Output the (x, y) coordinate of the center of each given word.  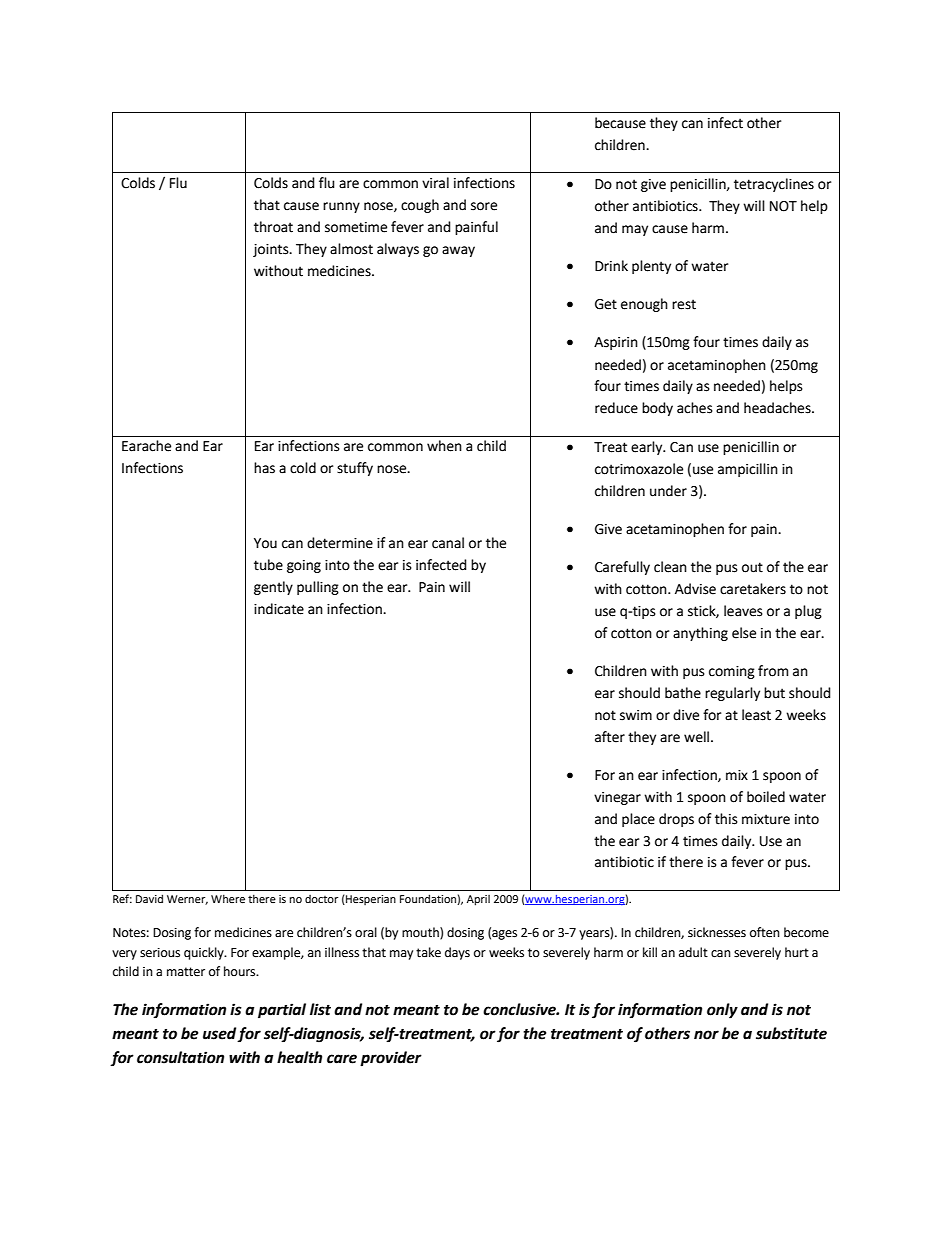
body (657, 409)
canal (448, 543)
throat (273, 227)
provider (391, 1059)
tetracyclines (774, 185)
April (478, 900)
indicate (279, 609)
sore (484, 206)
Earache (146, 446)
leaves (743, 611)
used (219, 1033)
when (444, 446)
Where (228, 898)
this (726, 819)
